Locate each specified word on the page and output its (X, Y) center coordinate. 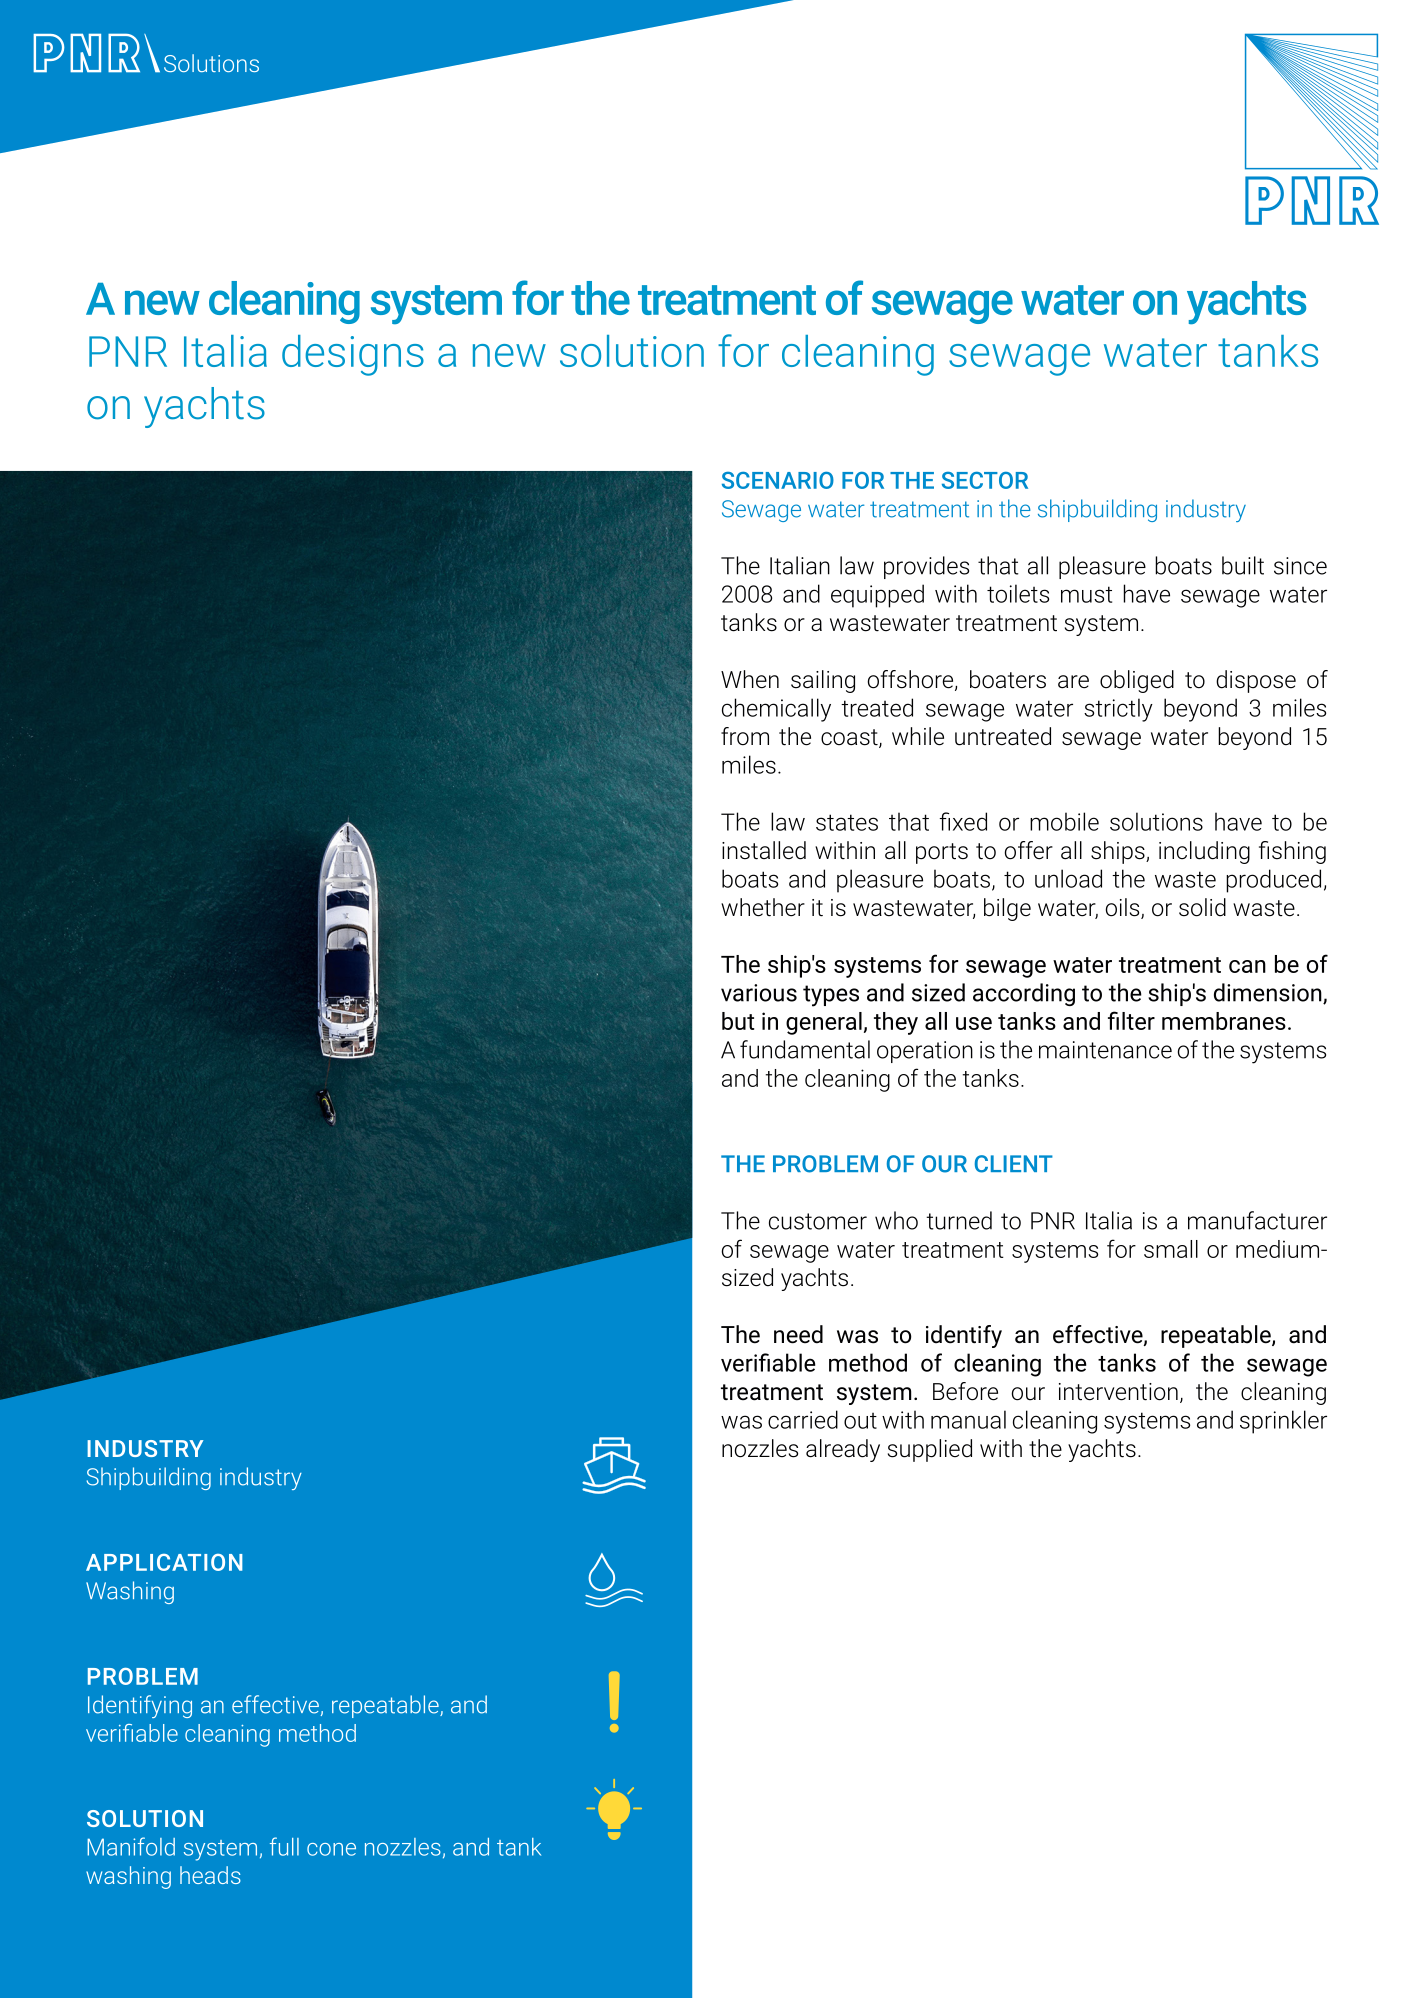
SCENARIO (778, 480)
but (738, 1021)
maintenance (1105, 1050)
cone (331, 1849)
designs (353, 355)
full (284, 1846)
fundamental (805, 1049)
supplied (930, 1450)
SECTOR (985, 480)
